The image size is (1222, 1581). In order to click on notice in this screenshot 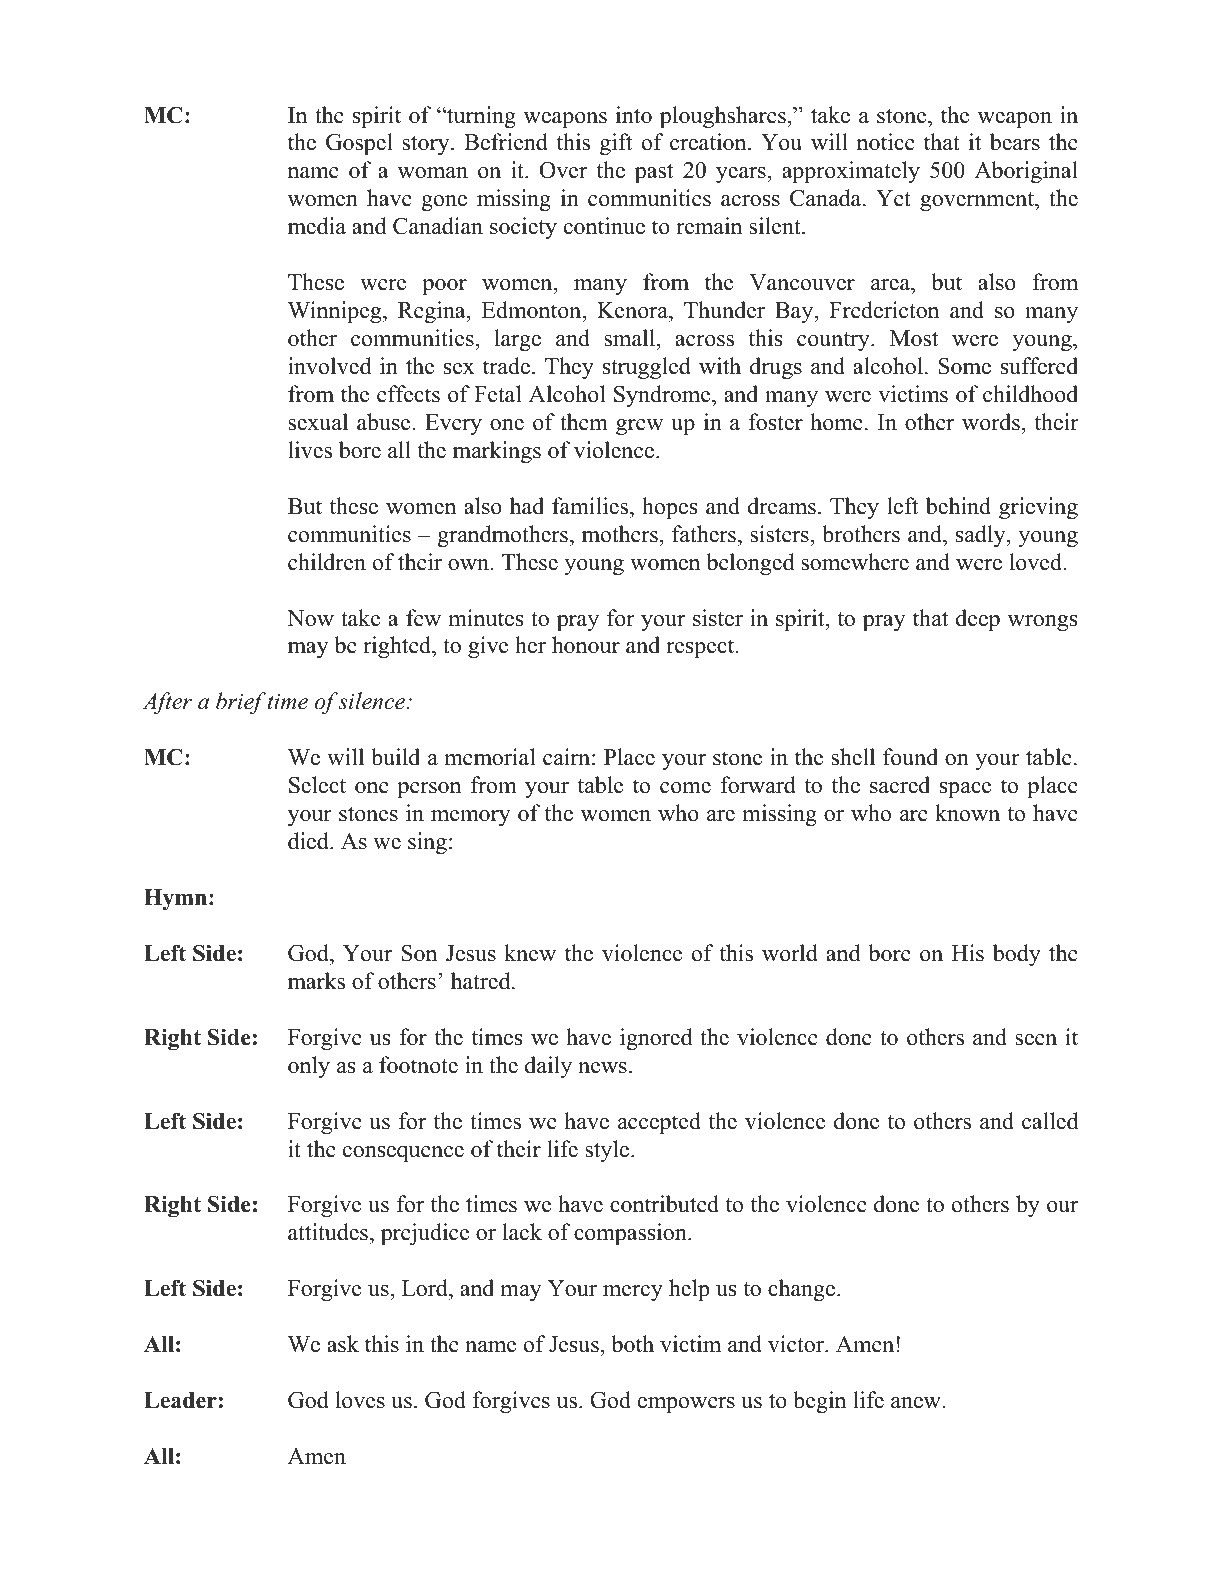, I will do `click(886, 142)`.
